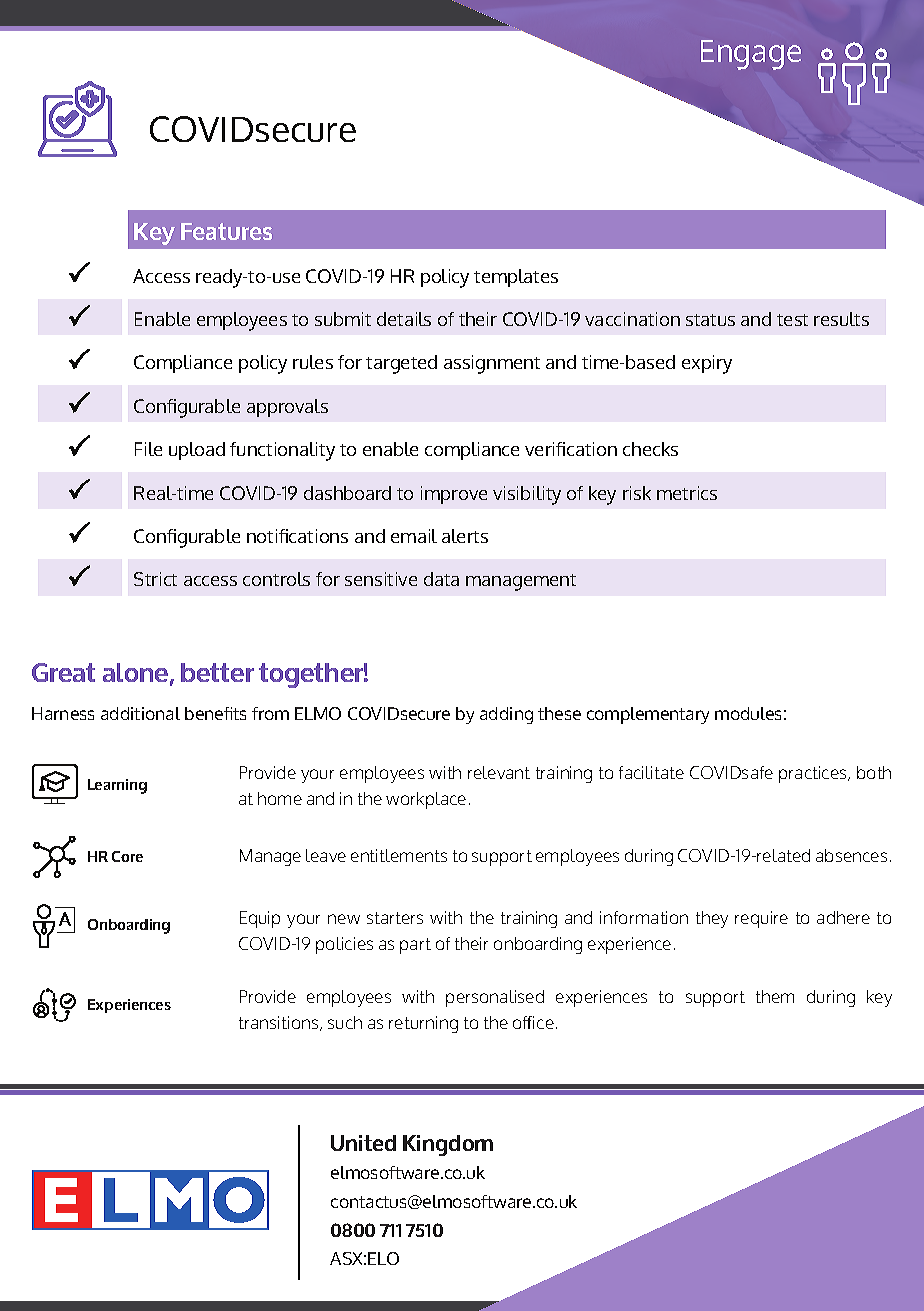 Image resolution: width=924 pixels, height=1311 pixels. I want to click on Features, so click(226, 231).
